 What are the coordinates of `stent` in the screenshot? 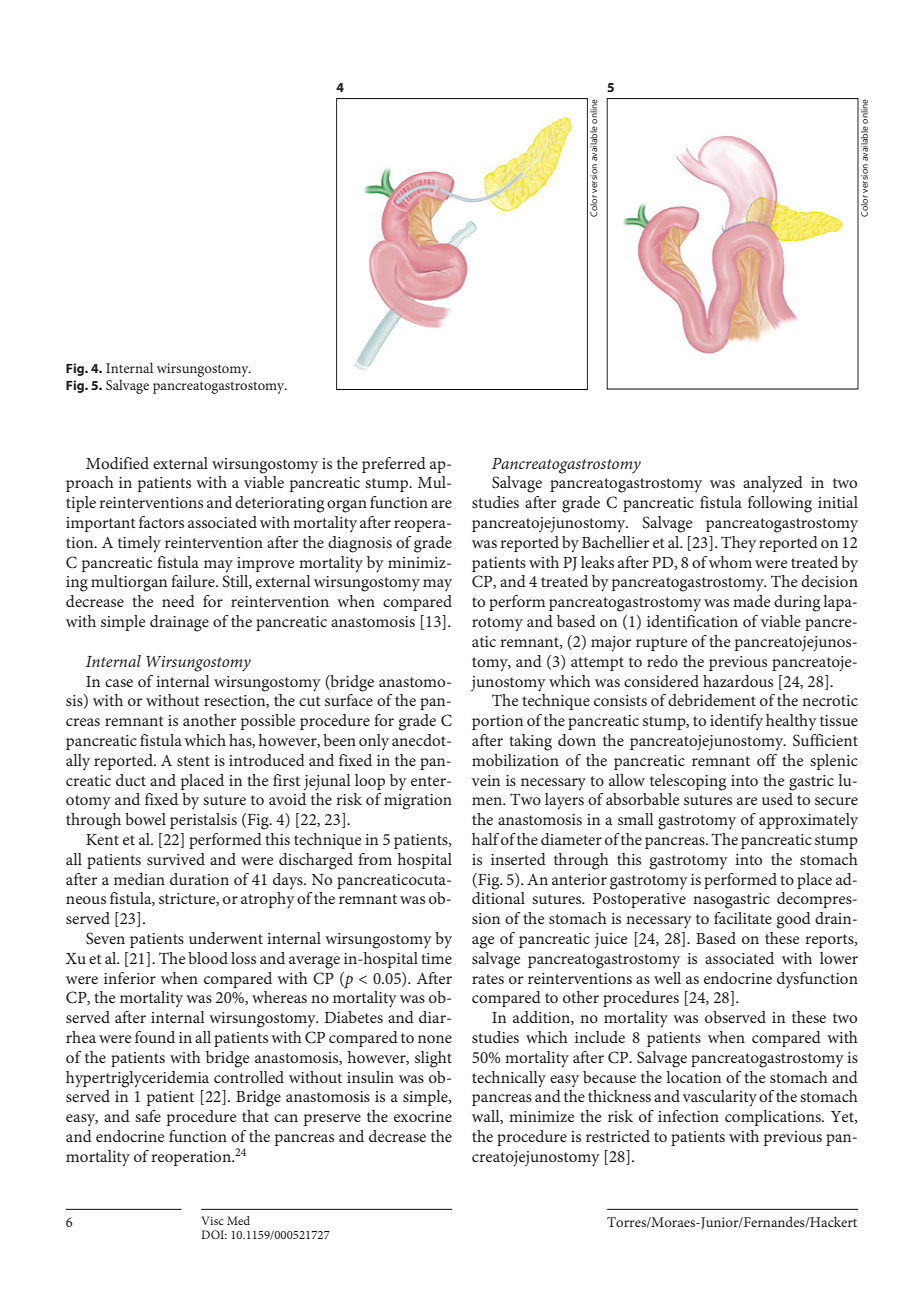 It's located at (193, 761).
